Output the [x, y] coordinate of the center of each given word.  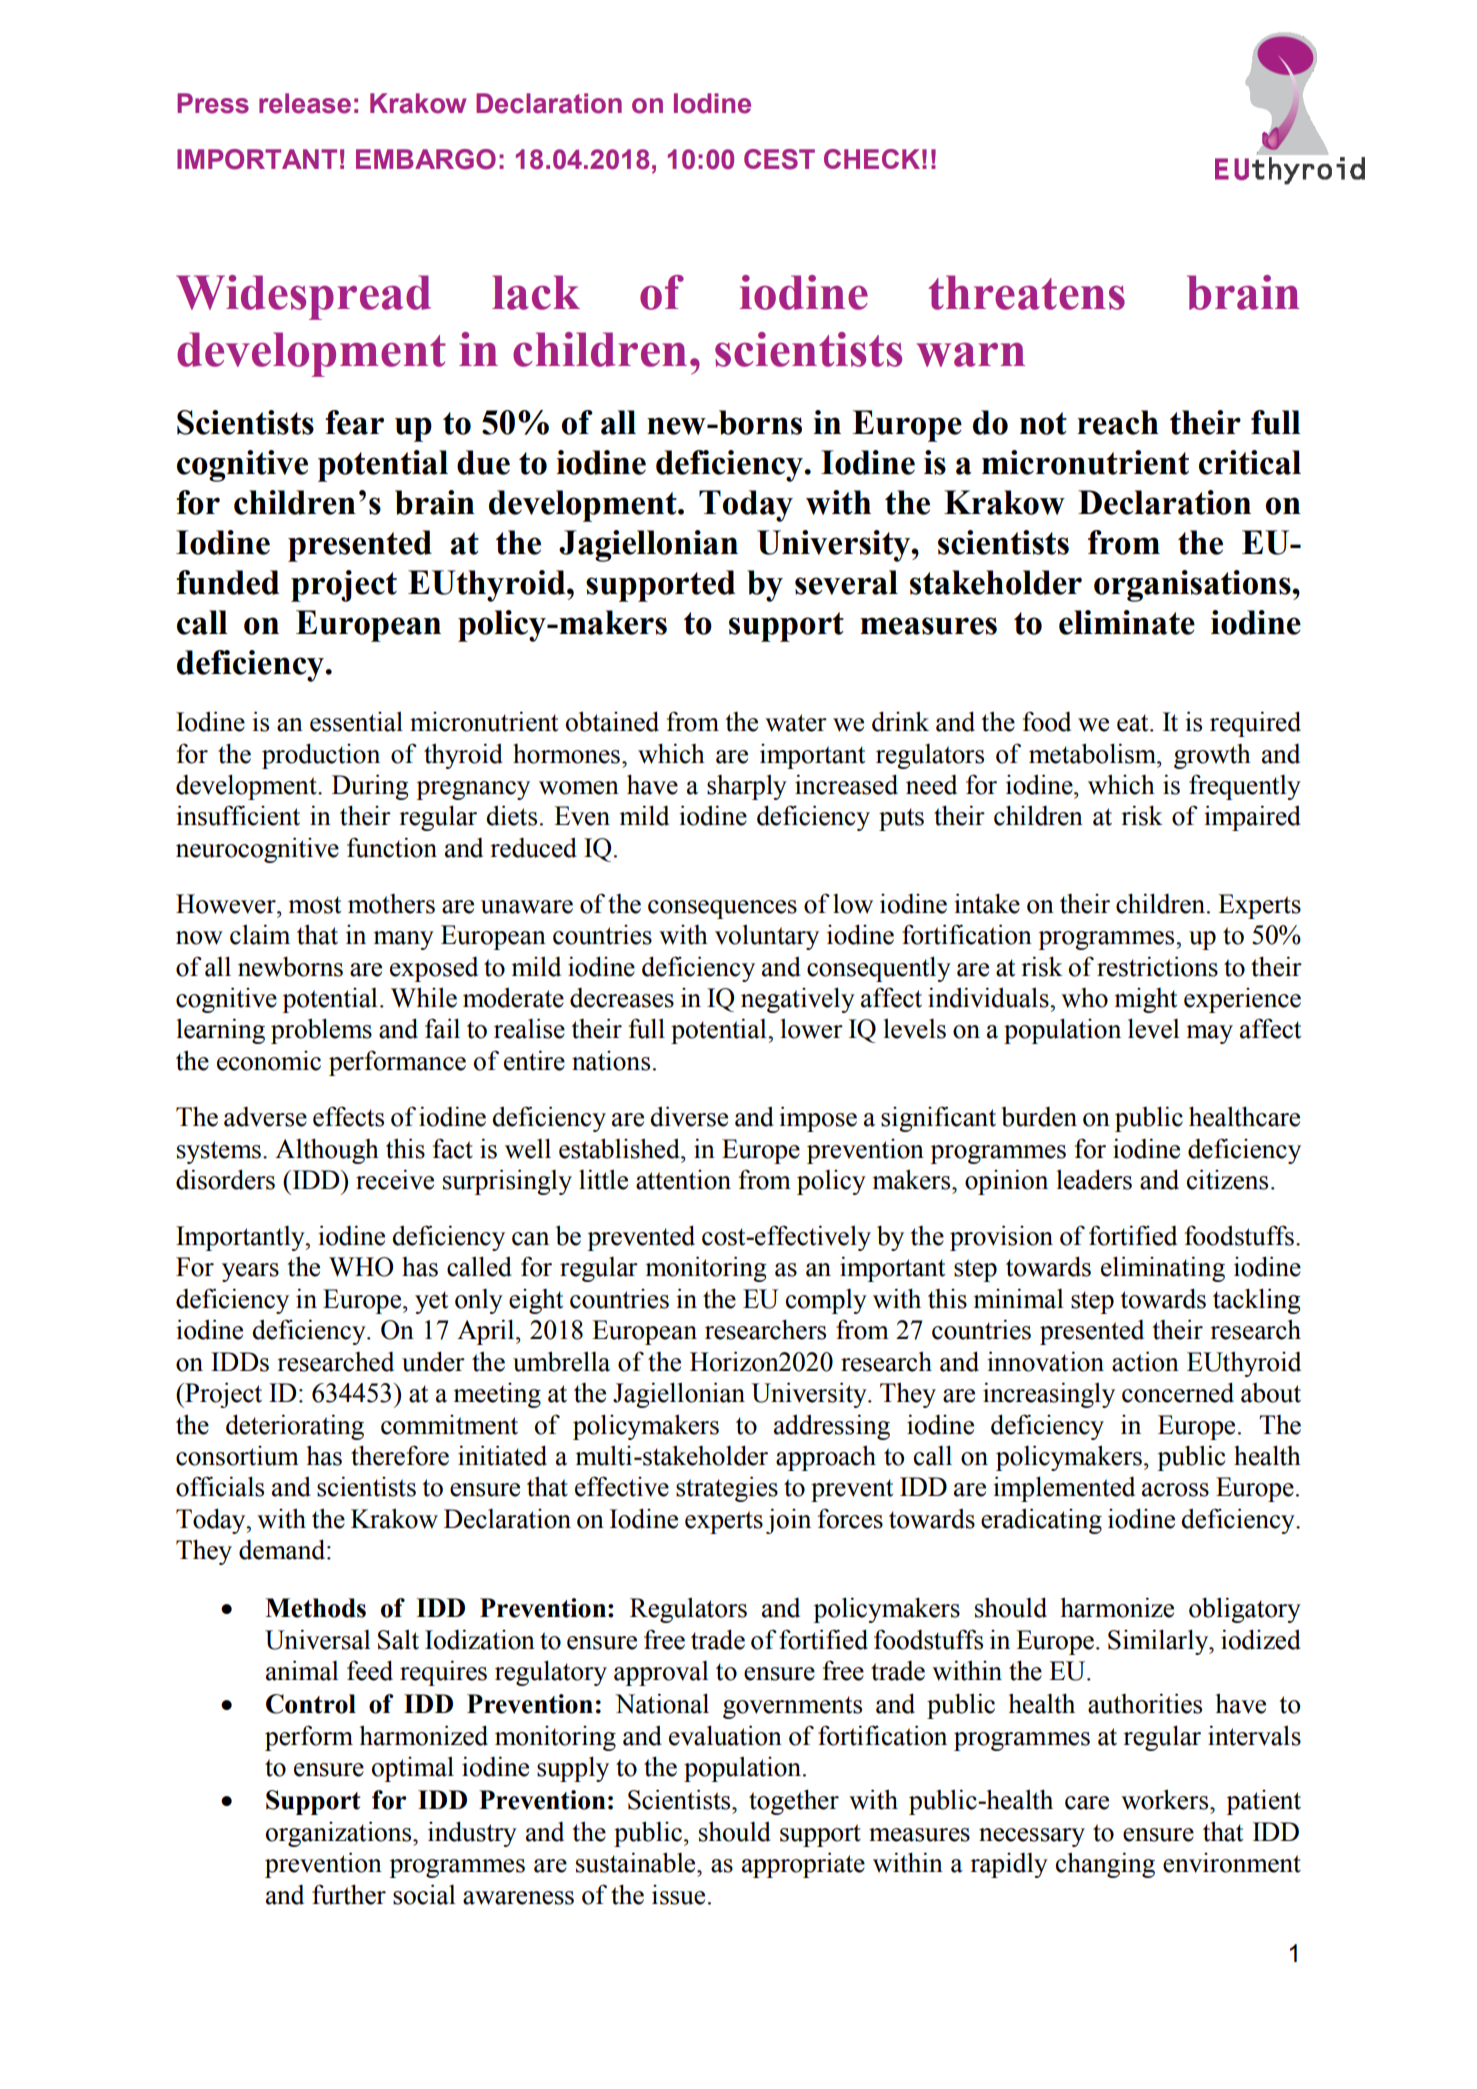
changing [1105, 1865]
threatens [1026, 292]
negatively [798, 1000]
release [305, 103]
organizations [340, 1834]
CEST [779, 159]
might [1145, 1000]
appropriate [803, 1865]
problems [321, 1031]
